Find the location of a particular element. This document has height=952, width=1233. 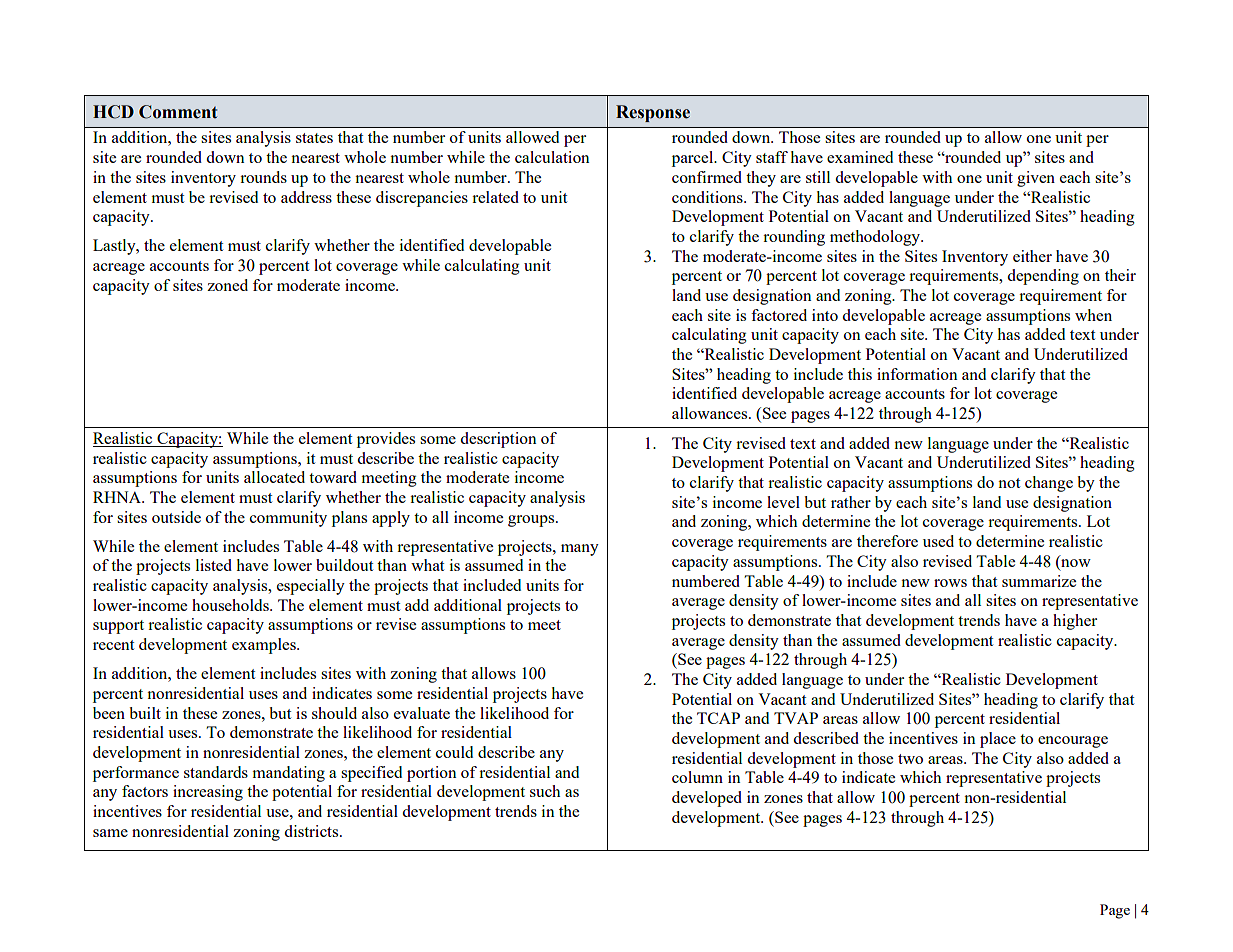

description is located at coordinates (498, 440).
